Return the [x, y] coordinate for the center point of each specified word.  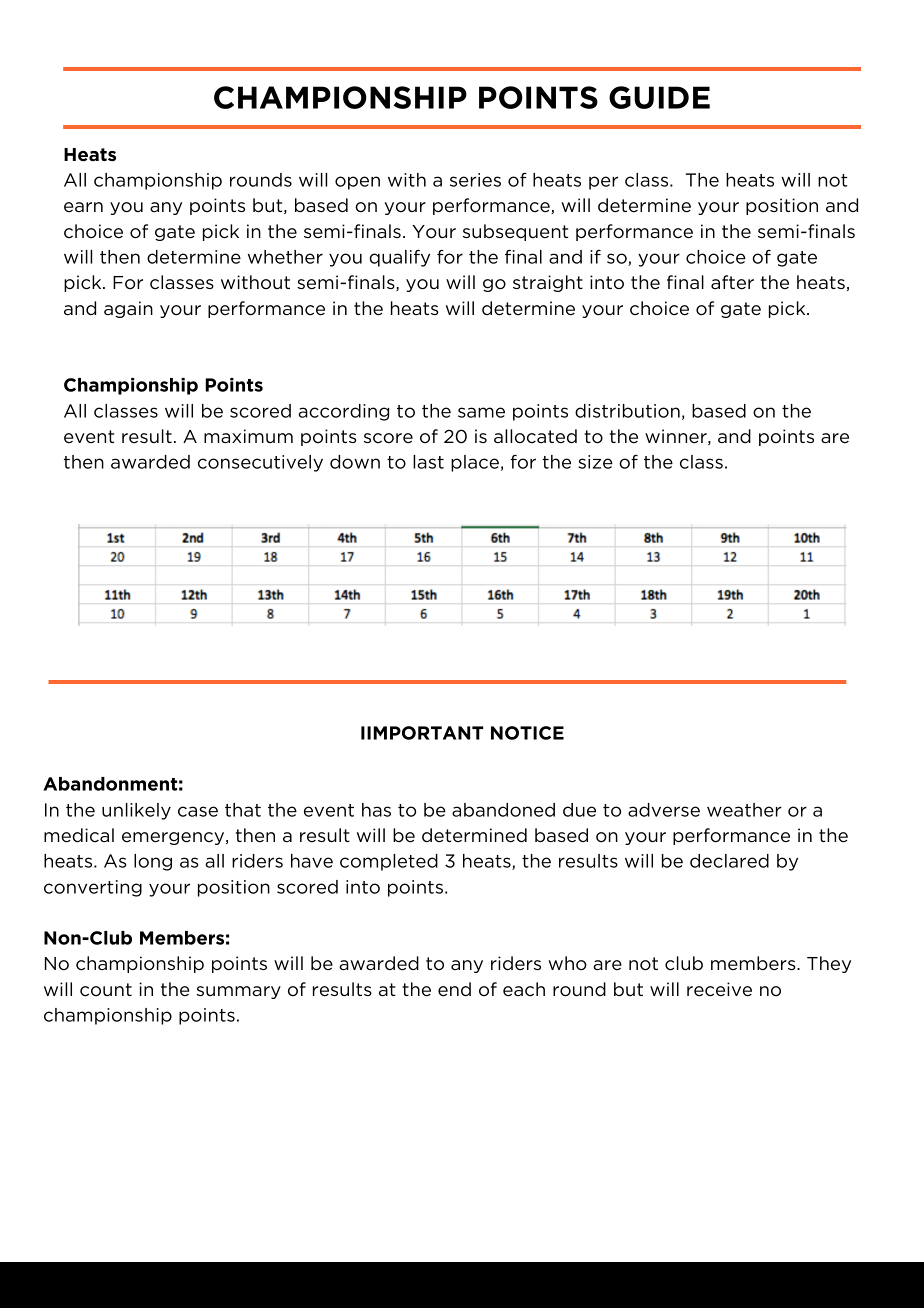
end [454, 989]
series [475, 180]
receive [719, 989]
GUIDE [659, 97]
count [106, 990]
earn [83, 207]
